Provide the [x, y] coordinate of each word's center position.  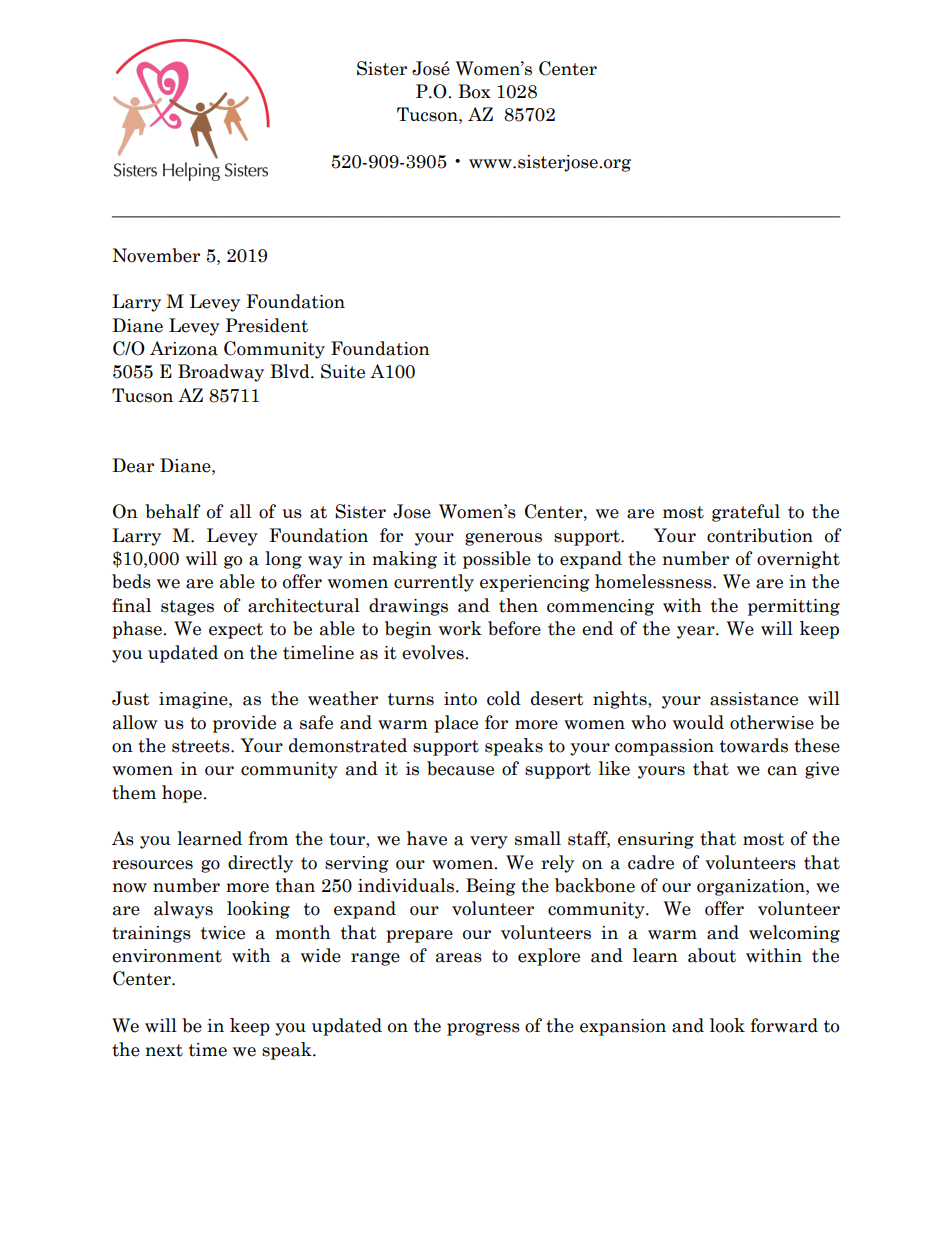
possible [497, 560]
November [156, 255]
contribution [760, 535]
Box [474, 91]
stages [187, 608]
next [164, 1050]
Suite [343, 371]
